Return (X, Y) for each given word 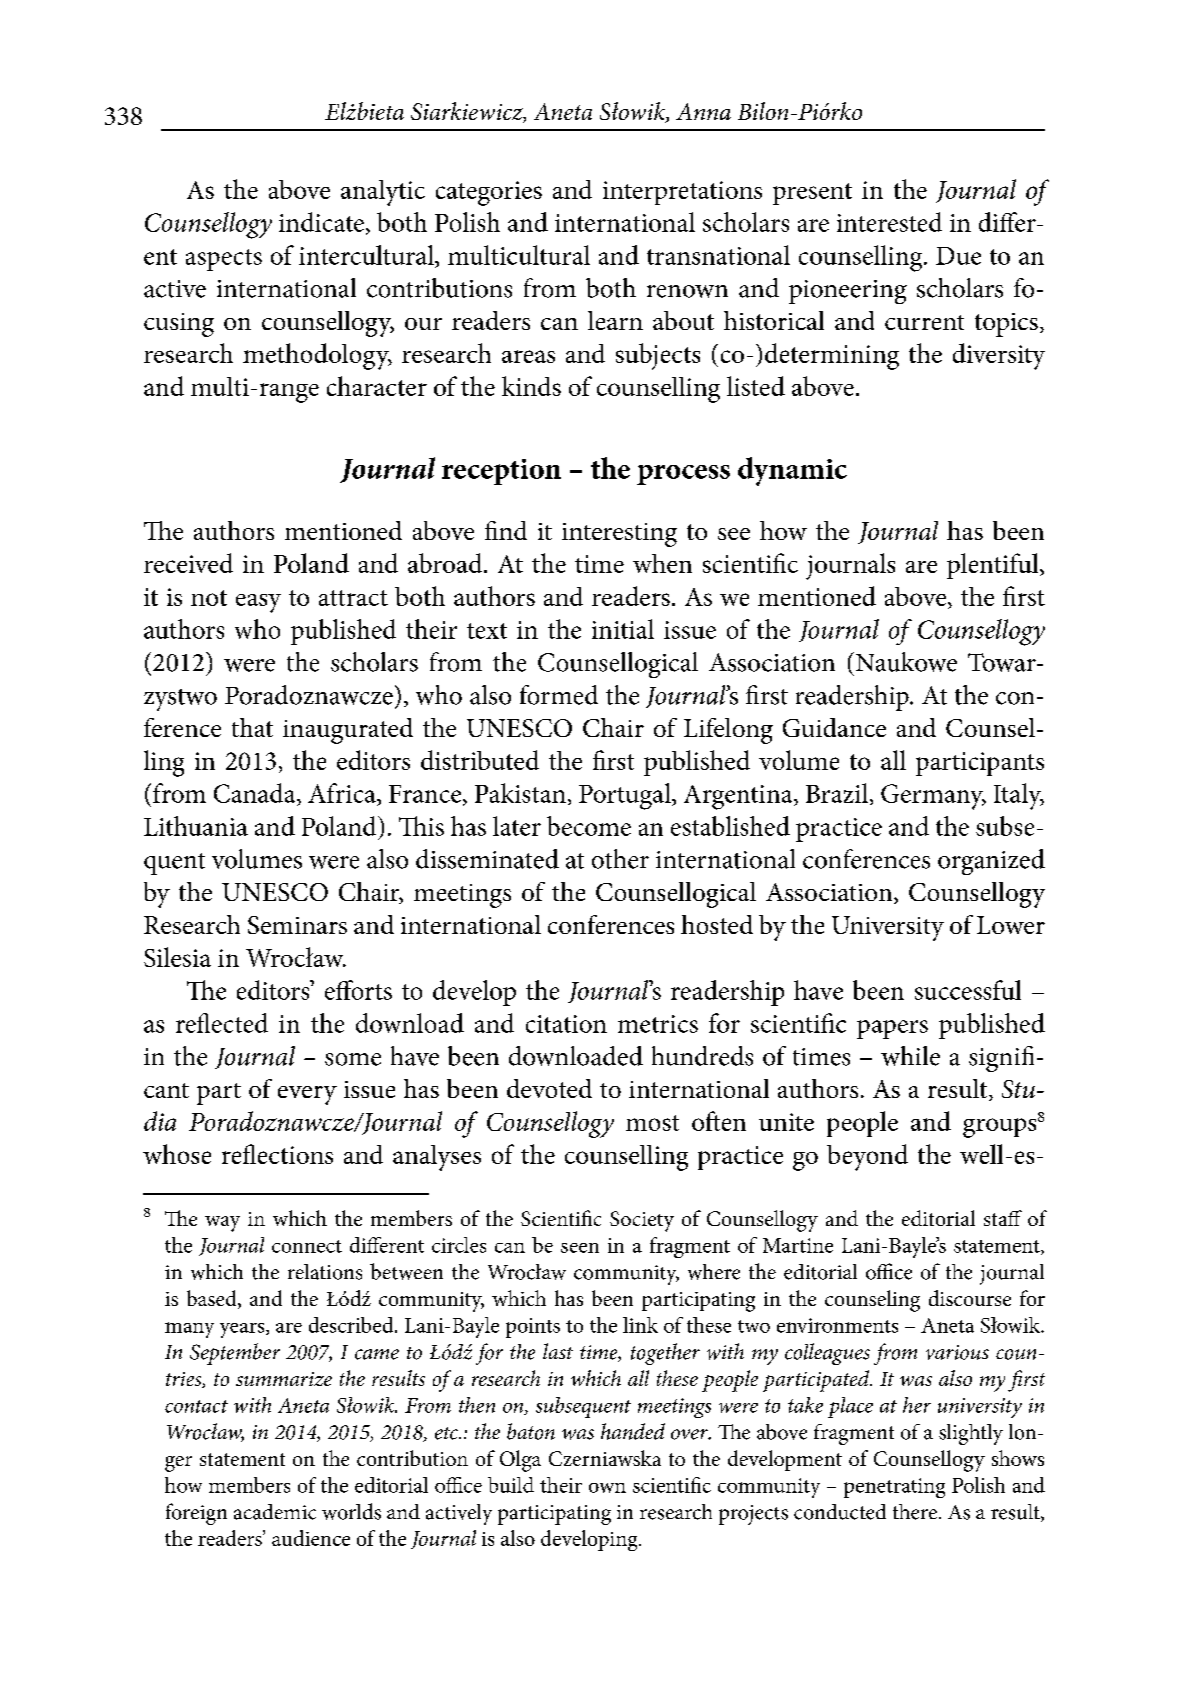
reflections (277, 1154)
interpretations (682, 193)
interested (889, 222)
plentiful (994, 566)
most (652, 1123)
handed (633, 1431)
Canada (256, 793)
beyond (867, 1157)
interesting (619, 535)
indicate (321, 222)
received (188, 563)
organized (991, 862)
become (589, 826)
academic (275, 1512)
